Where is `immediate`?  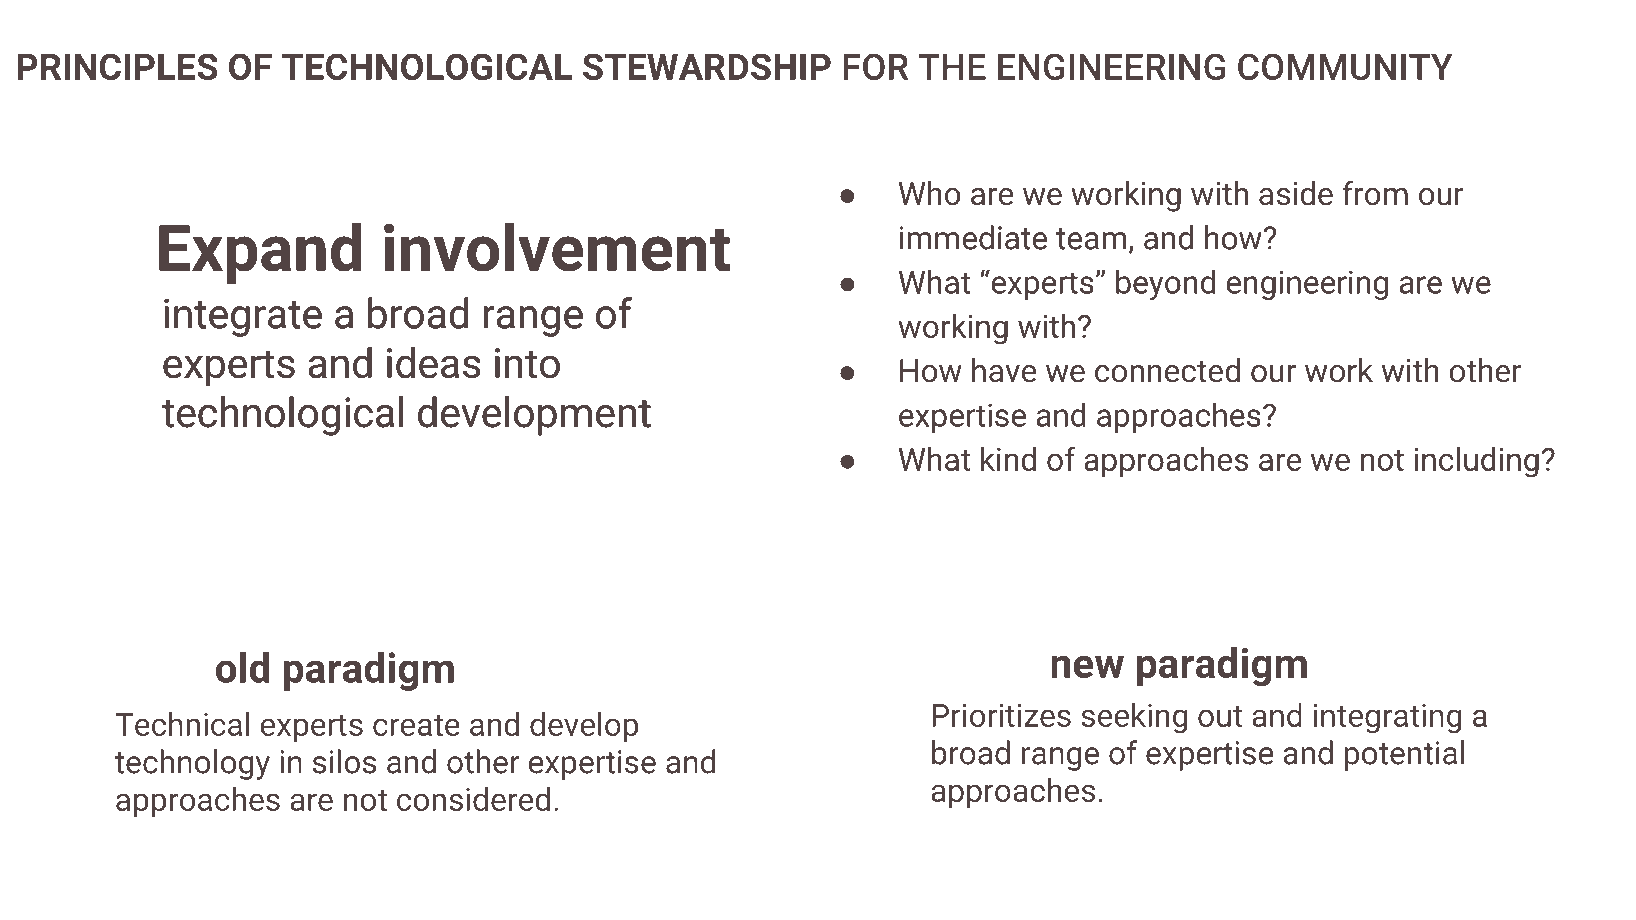
immediate is located at coordinates (973, 237).
